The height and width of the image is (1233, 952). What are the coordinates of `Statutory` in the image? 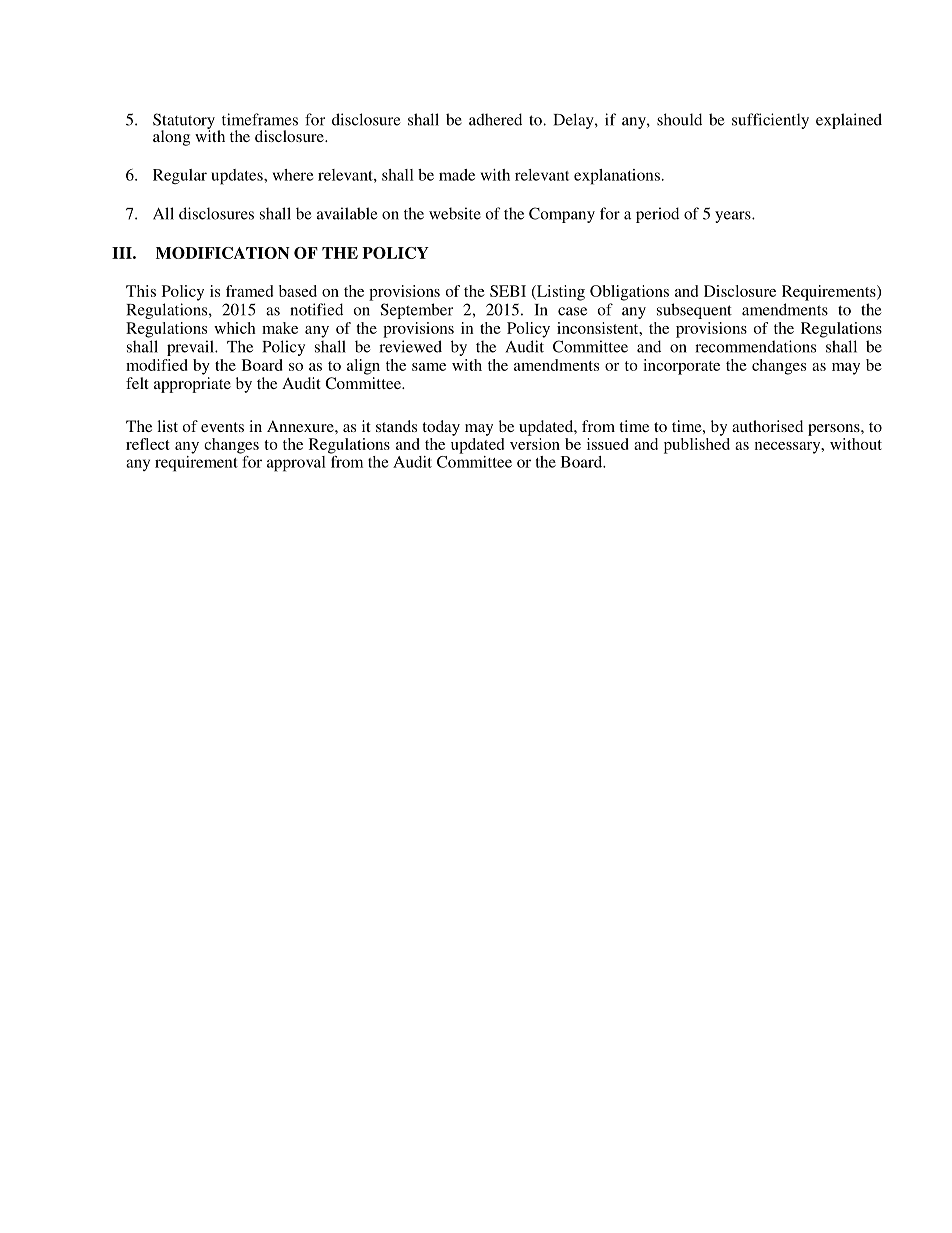 It's located at (184, 122).
